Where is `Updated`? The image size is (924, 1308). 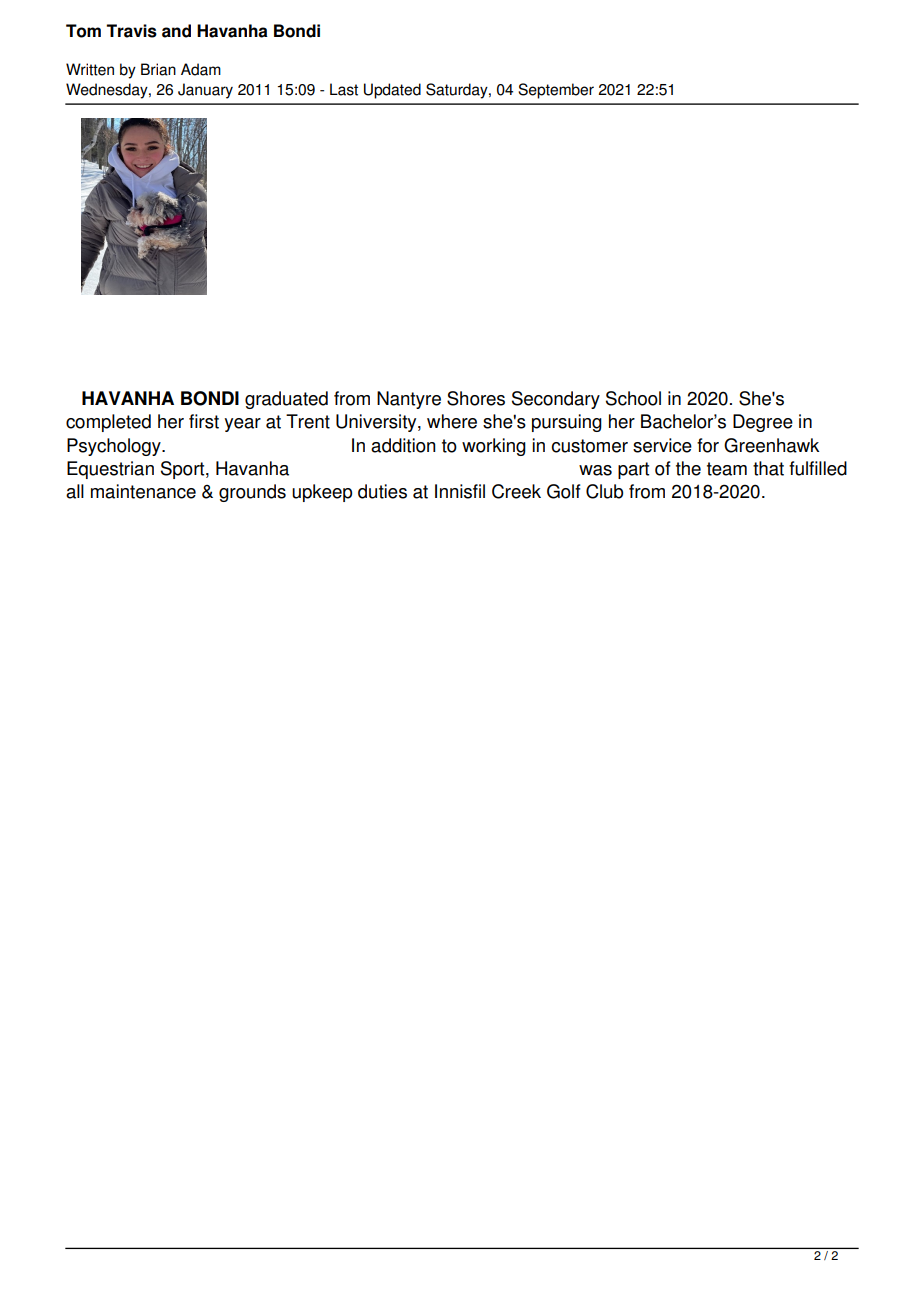 Updated is located at coordinates (392, 91).
